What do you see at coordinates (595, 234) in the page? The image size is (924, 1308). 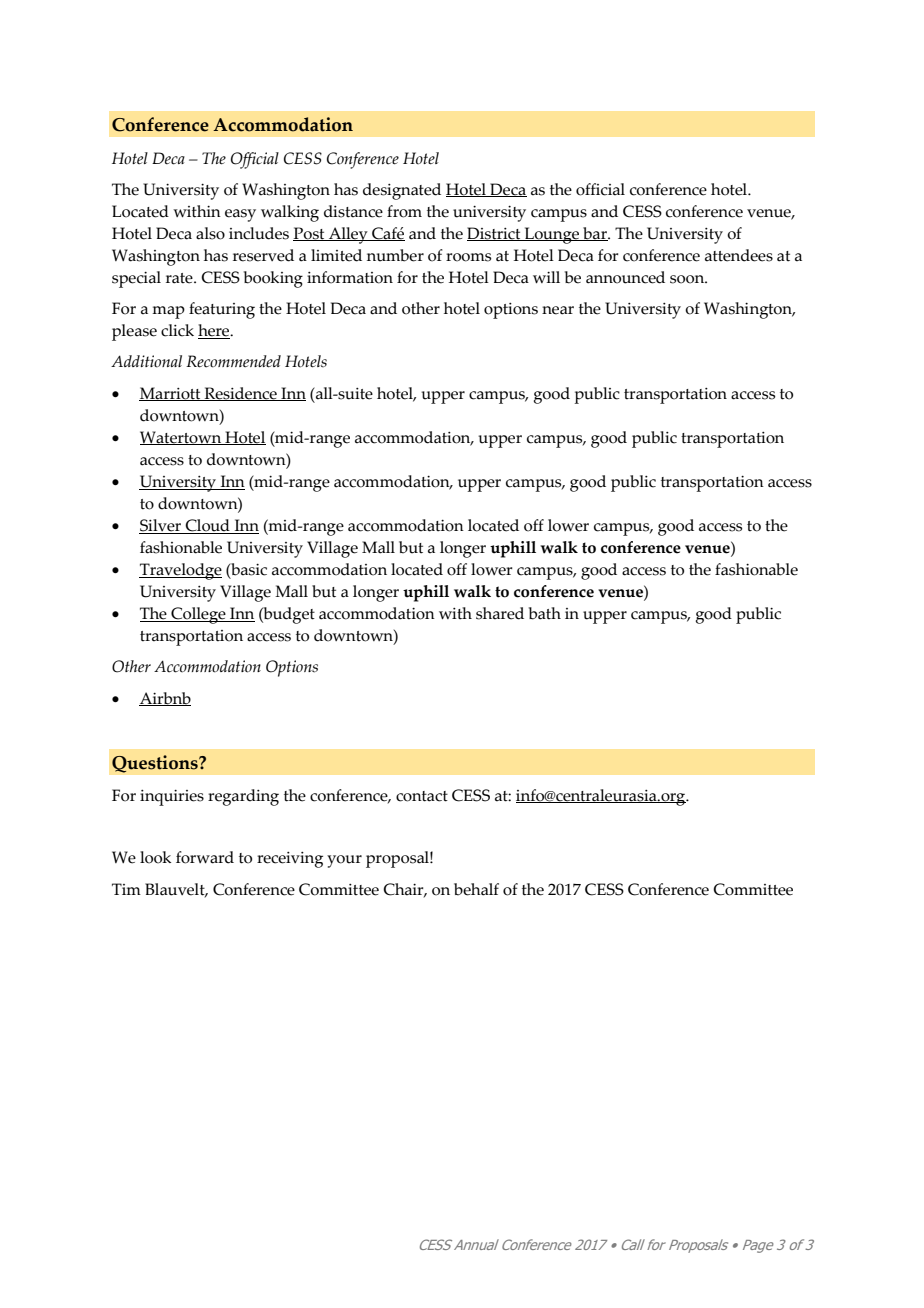 I see `bar` at bounding box center [595, 234].
